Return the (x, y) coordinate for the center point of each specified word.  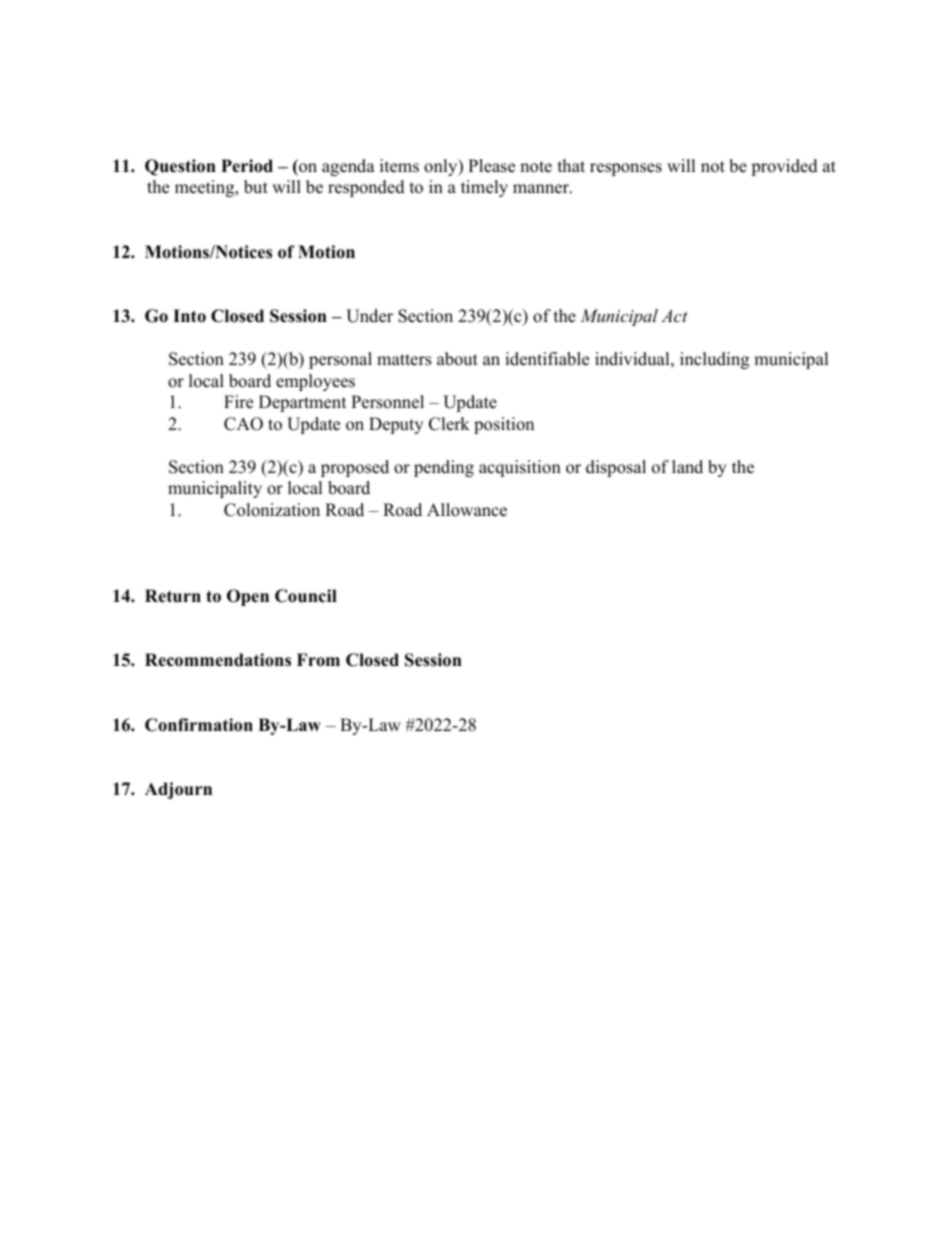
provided (784, 167)
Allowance (467, 510)
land (687, 467)
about (457, 359)
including (714, 360)
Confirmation (199, 725)
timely (484, 188)
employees (315, 382)
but (256, 187)
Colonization (272, 510)
